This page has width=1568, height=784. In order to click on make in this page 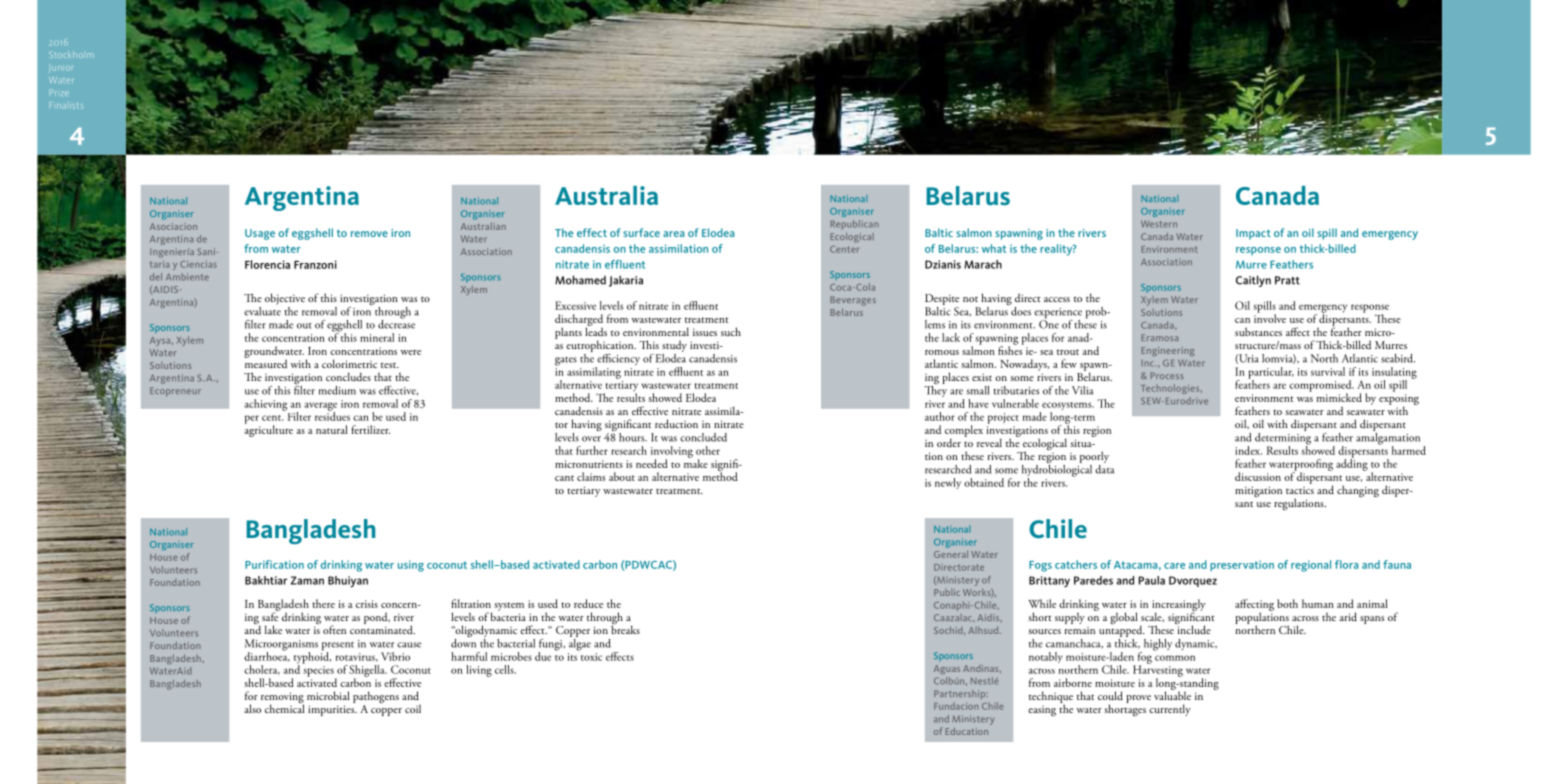, I will do `click(696, 462)`.
